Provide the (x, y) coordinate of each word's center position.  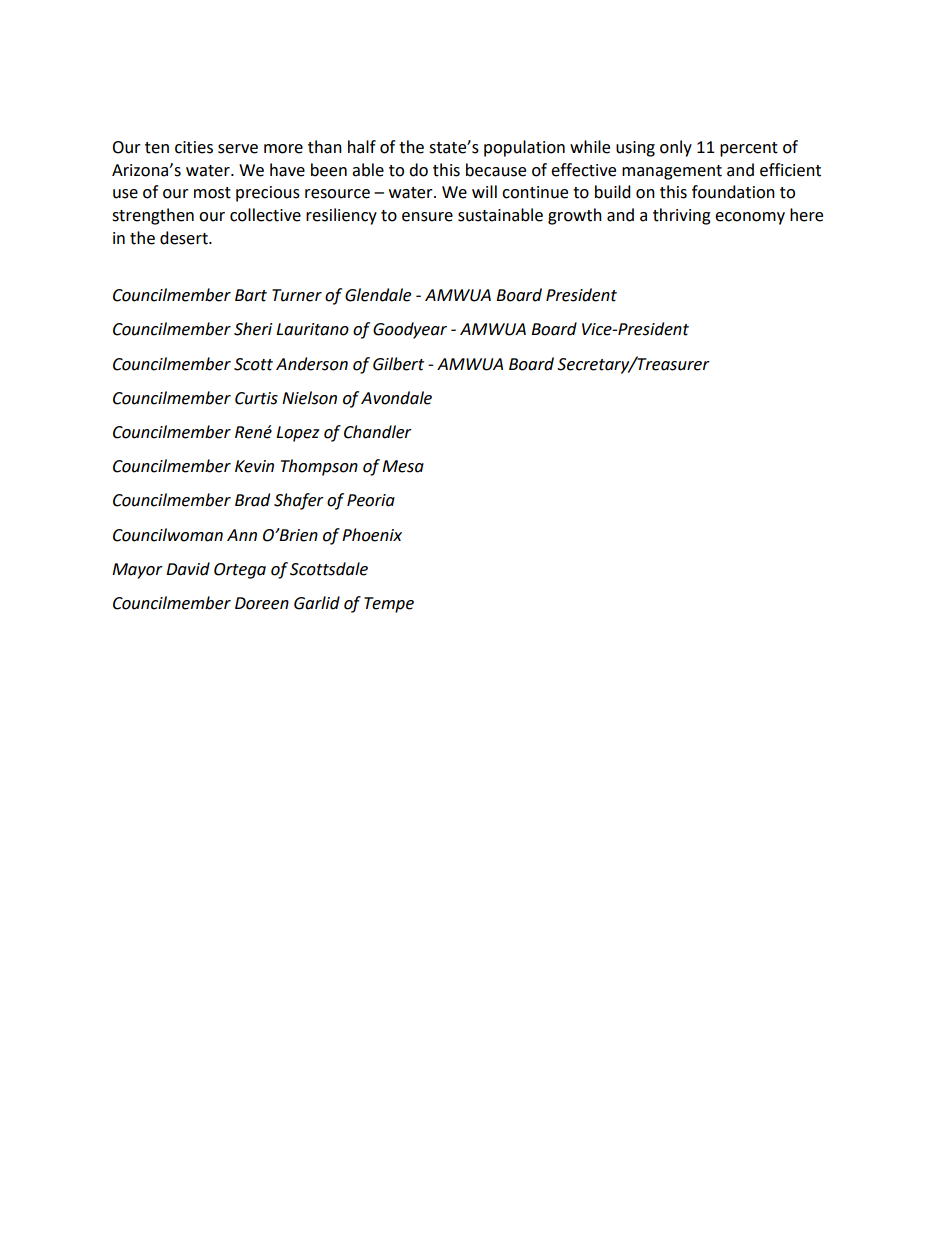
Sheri (253, 329)
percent (749, 149)
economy (750, 218)
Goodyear (410, 330)
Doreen (262, 603)
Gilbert (398, 364)
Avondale (396, 398)
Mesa (403, 466)
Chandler (378, 432)
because (496, 170)
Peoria (371, 500)
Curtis (256, 398)
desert (185, 238)
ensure (427, 217)
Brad (252, 500)
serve (238, 149)
